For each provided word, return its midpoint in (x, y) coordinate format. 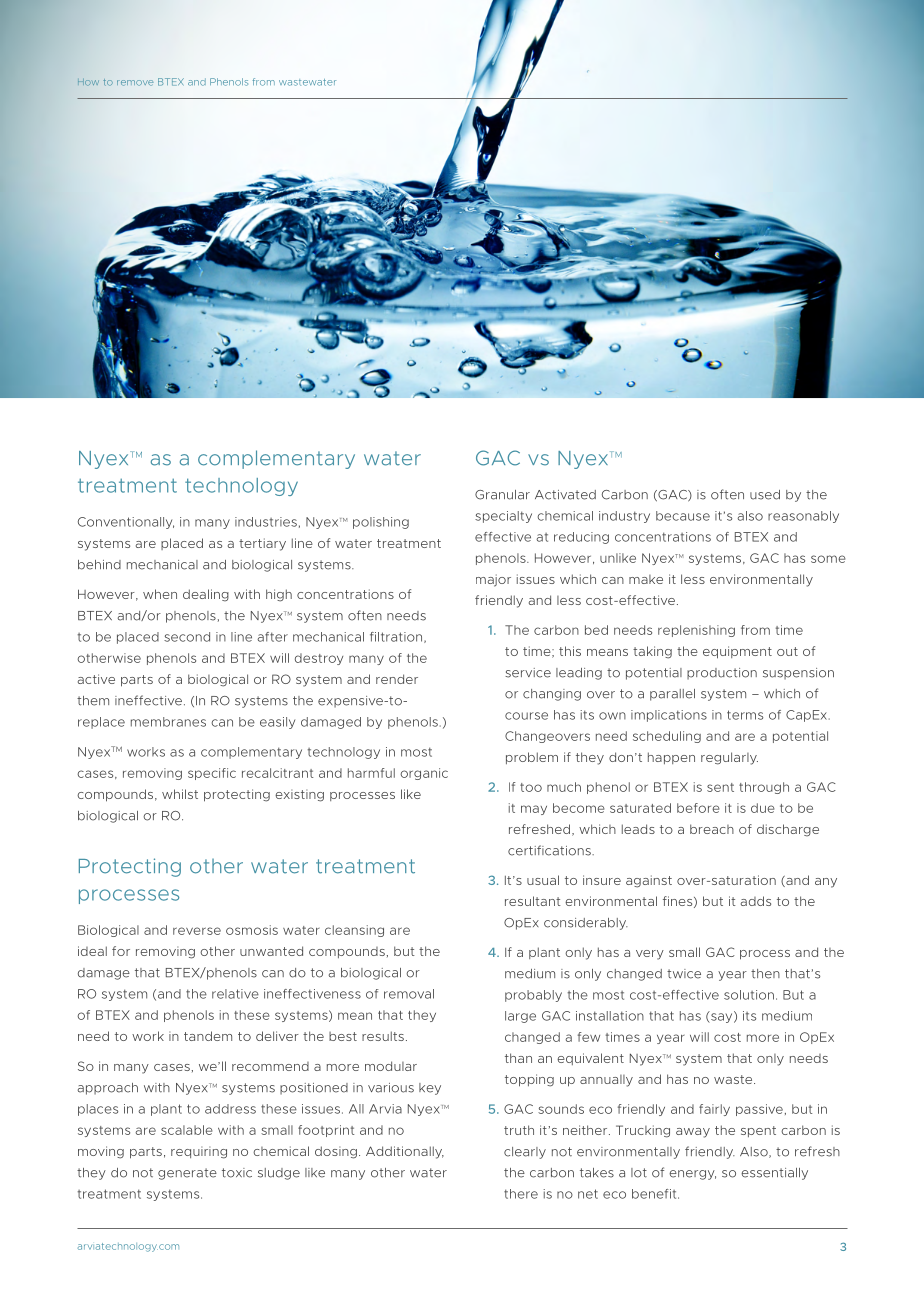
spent (758, 1131)
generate (187, 1174)
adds (756, 901)
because (683, 516)
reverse (197, 931)
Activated (565, 495)
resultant (533, 901)
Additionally (405, 1152)
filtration (396, 637)
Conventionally (126, 523)
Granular (502, 495)
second (187, 637)
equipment (737, 652)
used (765, 495)
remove (135, 83)
